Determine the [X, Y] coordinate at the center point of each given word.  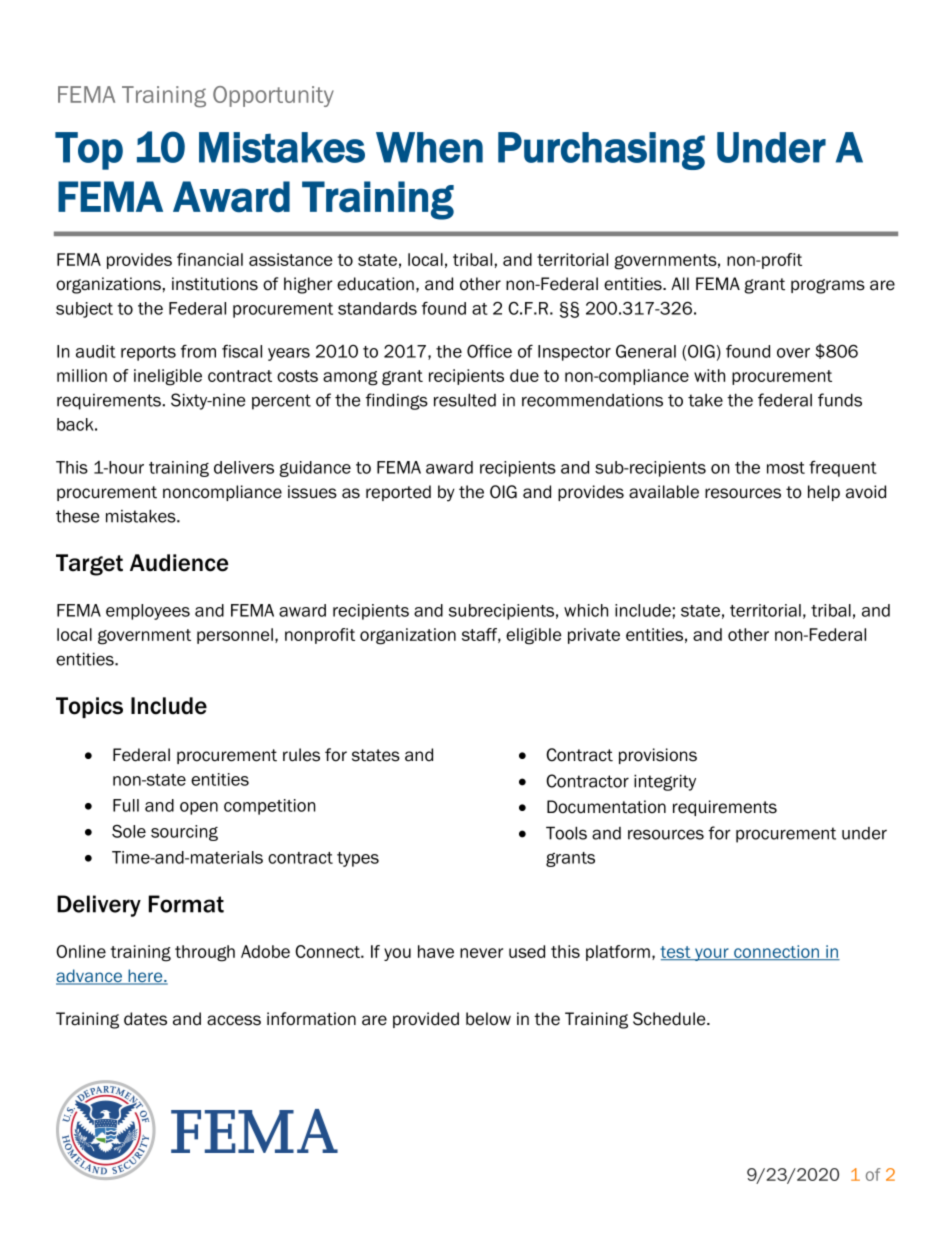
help [824, 493]
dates [145, 1019]
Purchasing [601, 151]
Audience [179, 563]
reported [398, 493]
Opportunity [273, 96]
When [429, 147]
